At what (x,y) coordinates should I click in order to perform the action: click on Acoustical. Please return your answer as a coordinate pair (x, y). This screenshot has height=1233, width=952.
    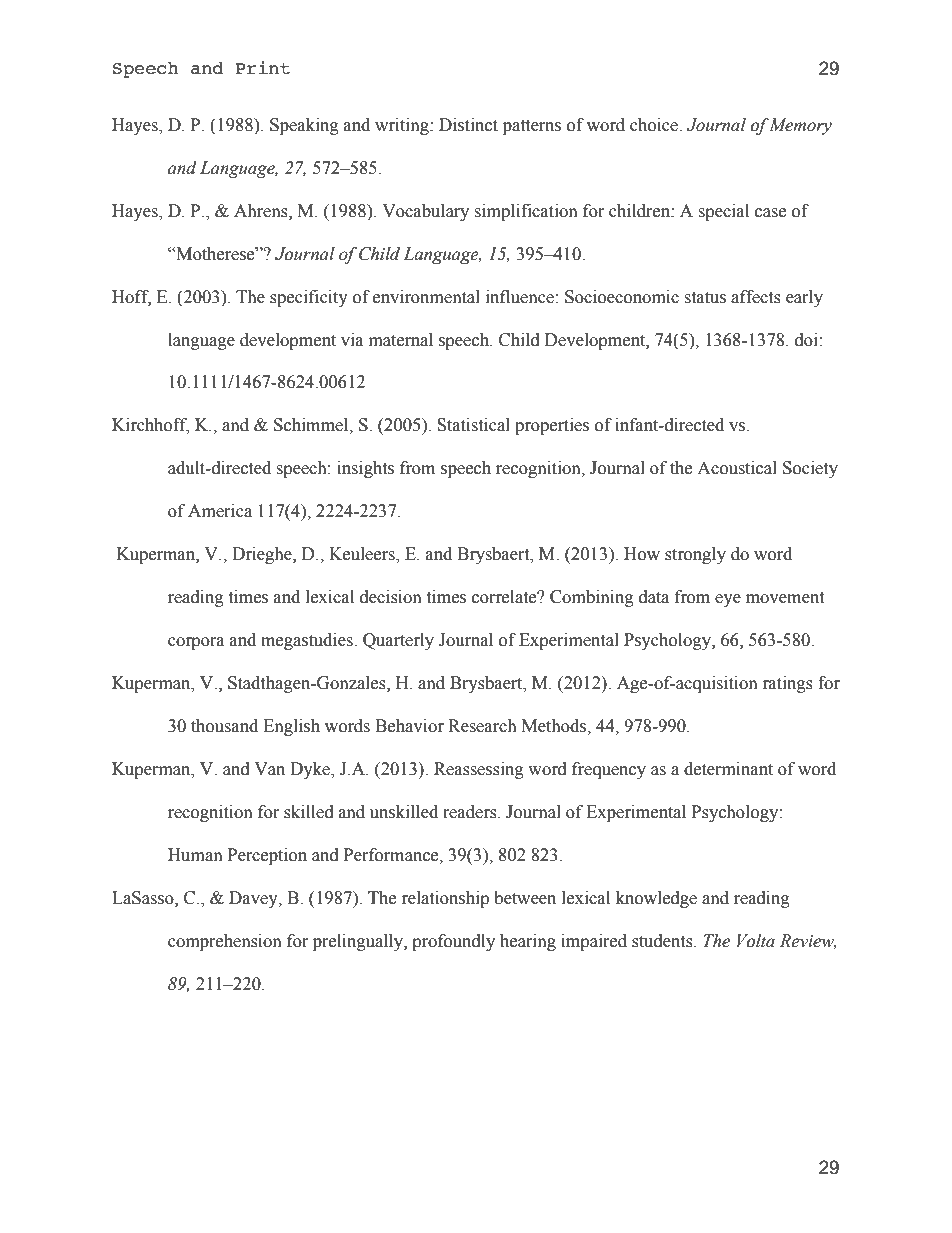
    Looking at the image, I should click on (737, 468).
